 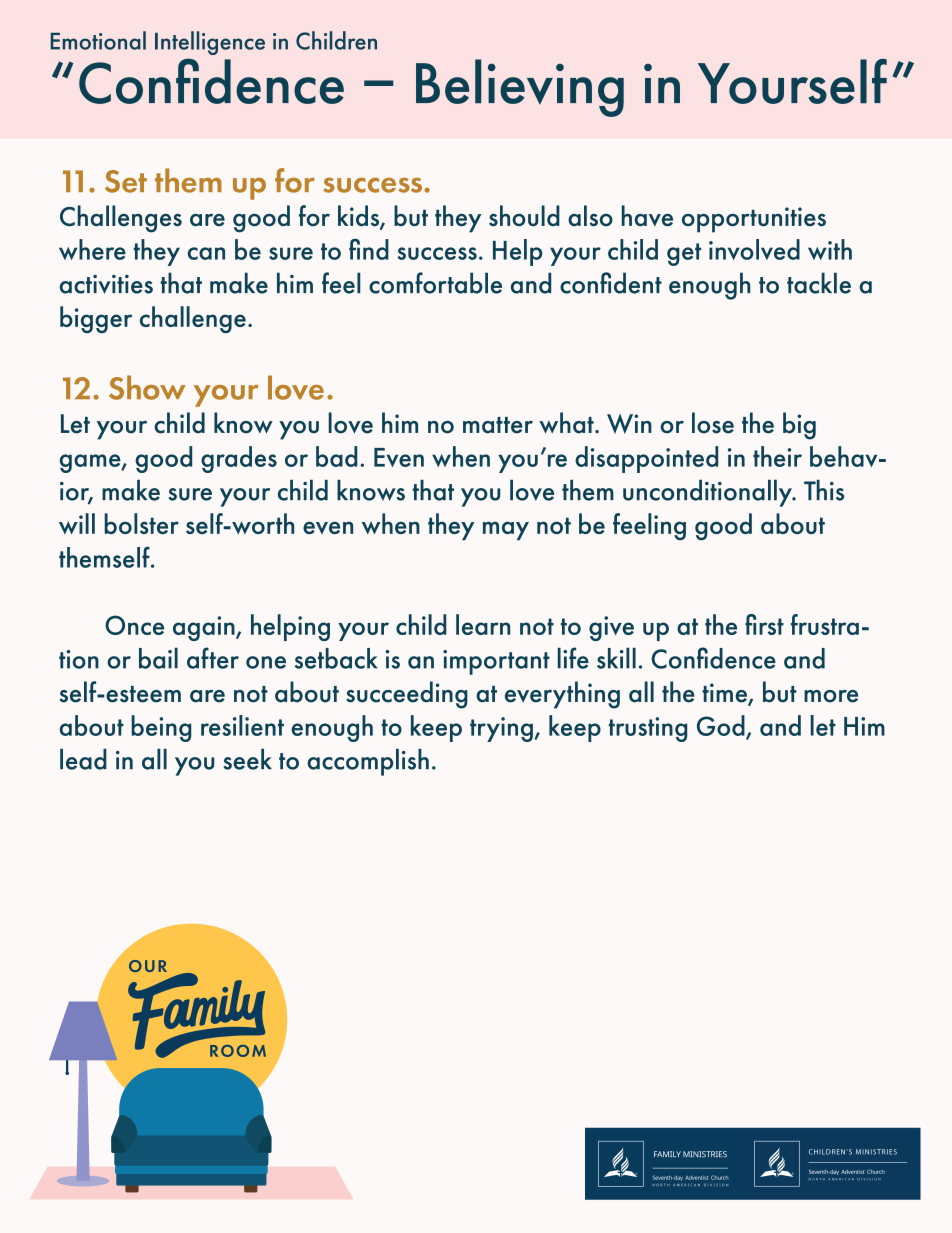 What do you see at coordinates (147, 387) in the screenshot?
I see `Show` at bounding box center [147, 387].
